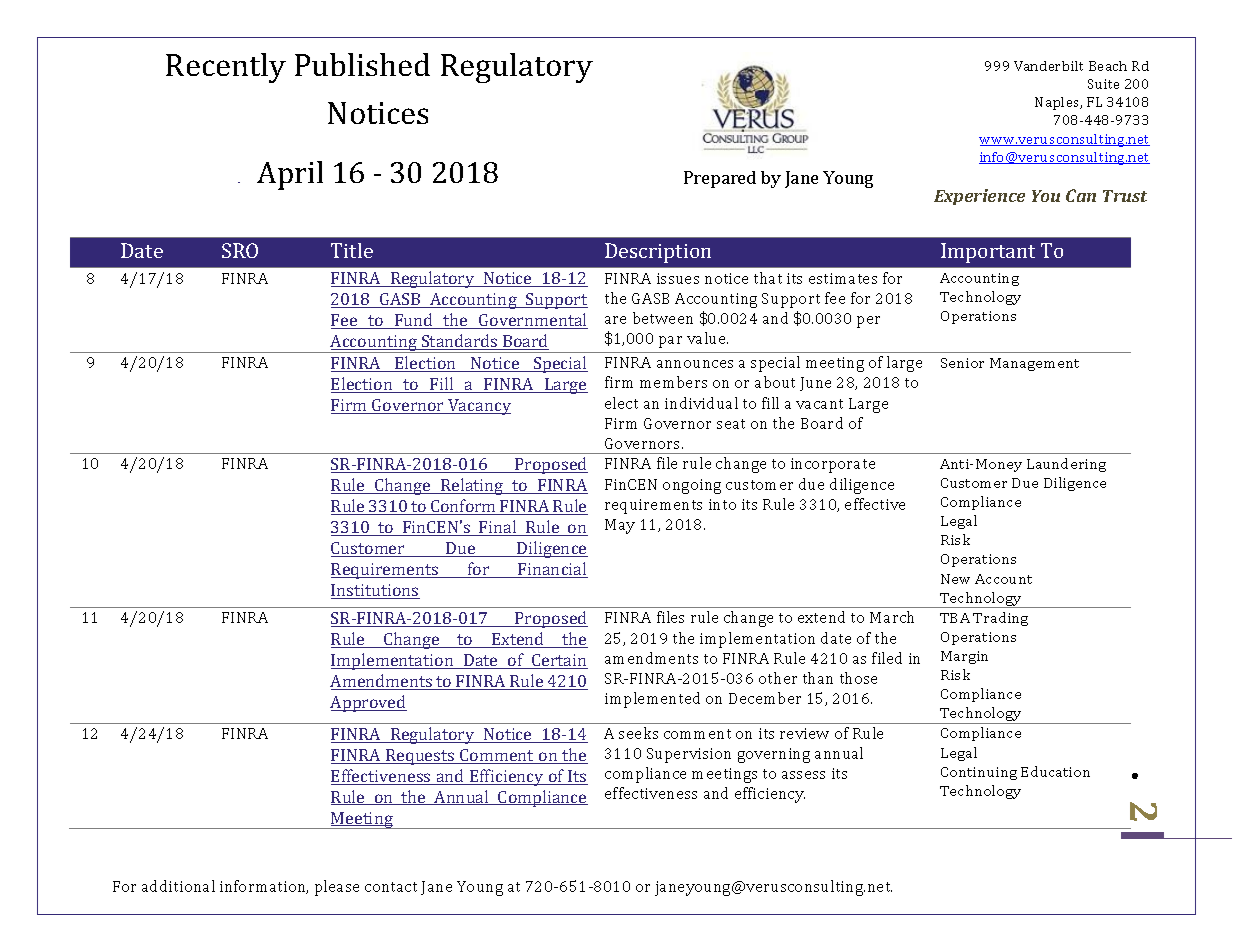  Describe the element at coordinates (1048, 66) in the screenshot. I see `Vanderbilt` at that location.
